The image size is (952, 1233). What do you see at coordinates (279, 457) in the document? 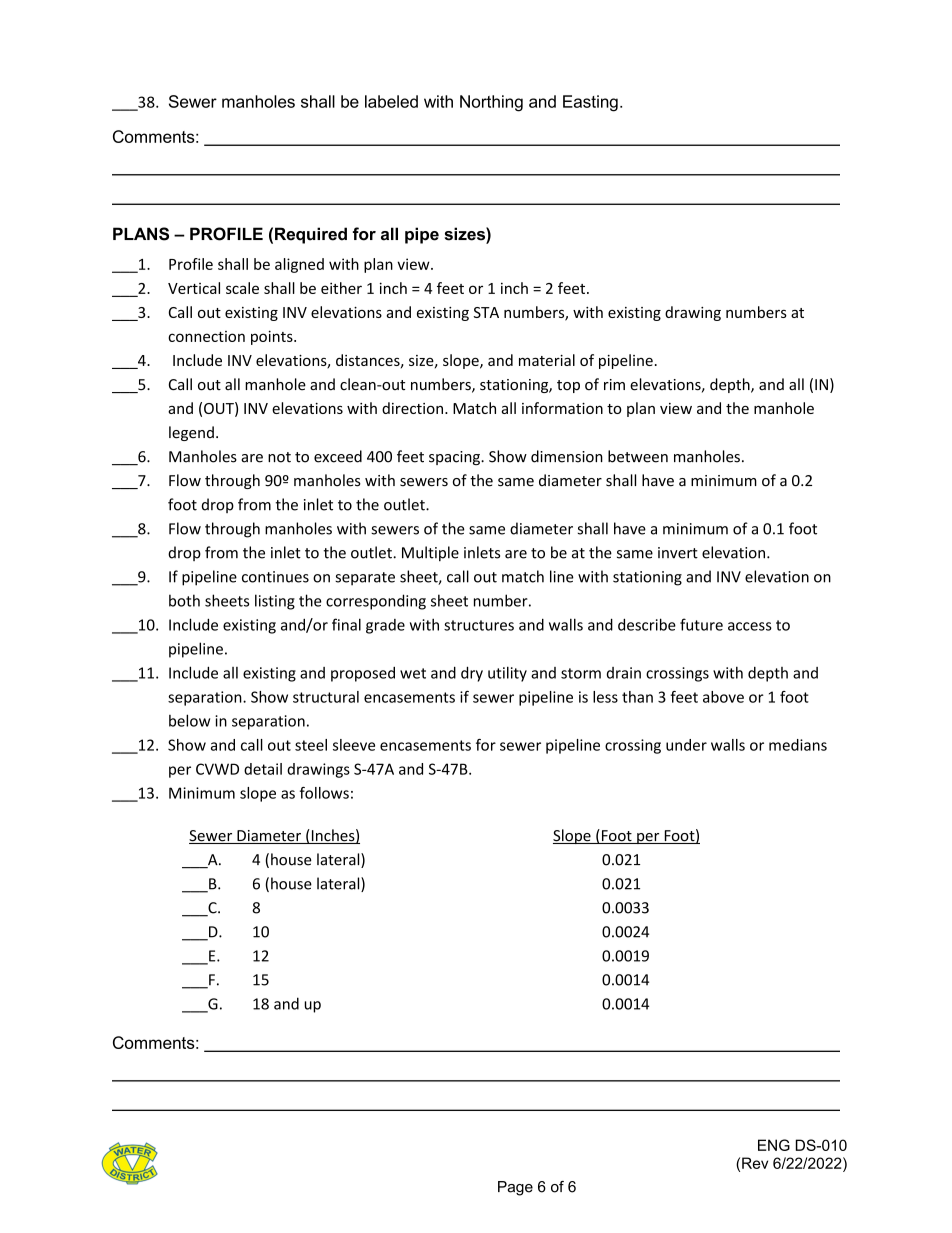
I see `not` at bounding box center [279, 457].
